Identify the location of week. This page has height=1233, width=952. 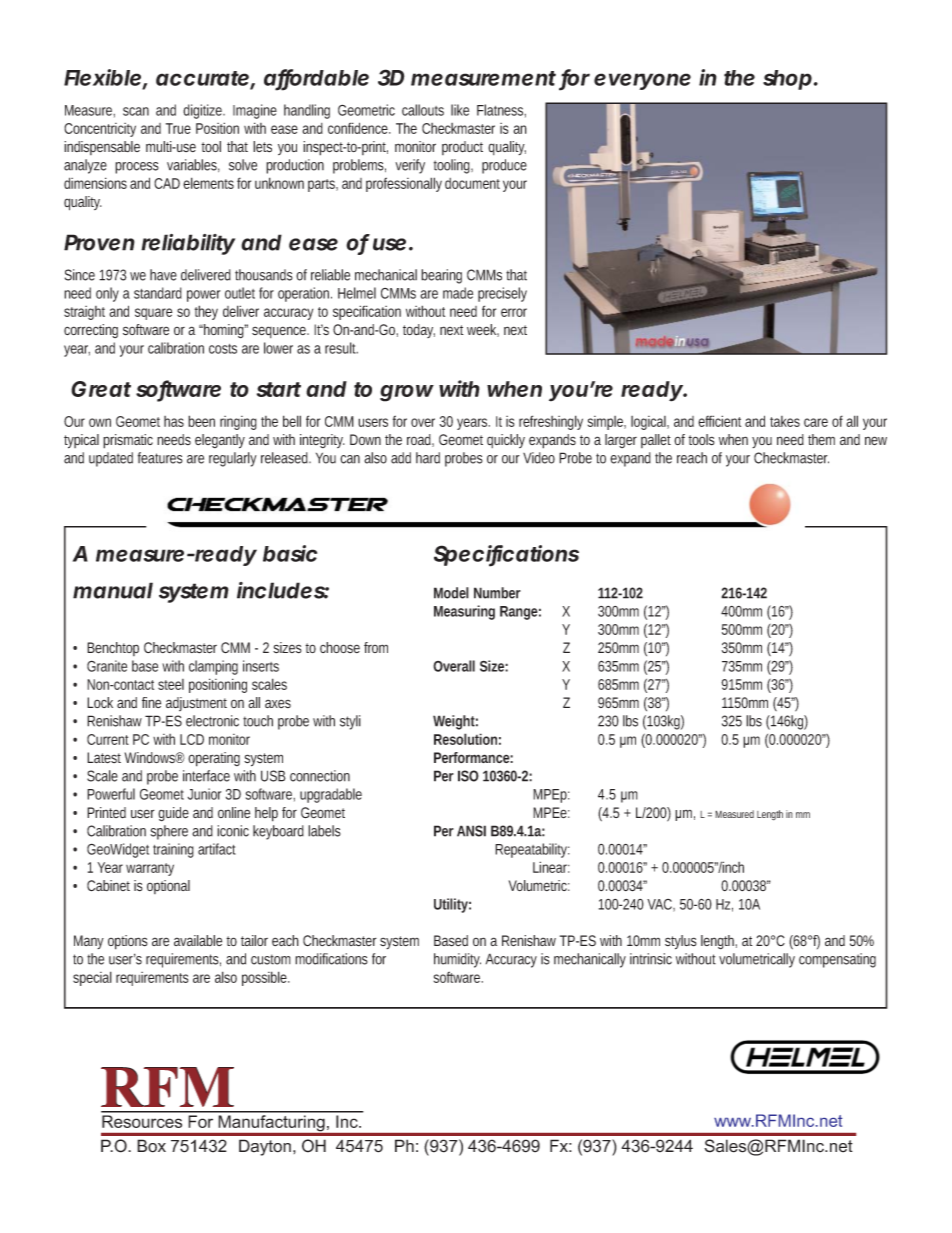
(483, 330).
